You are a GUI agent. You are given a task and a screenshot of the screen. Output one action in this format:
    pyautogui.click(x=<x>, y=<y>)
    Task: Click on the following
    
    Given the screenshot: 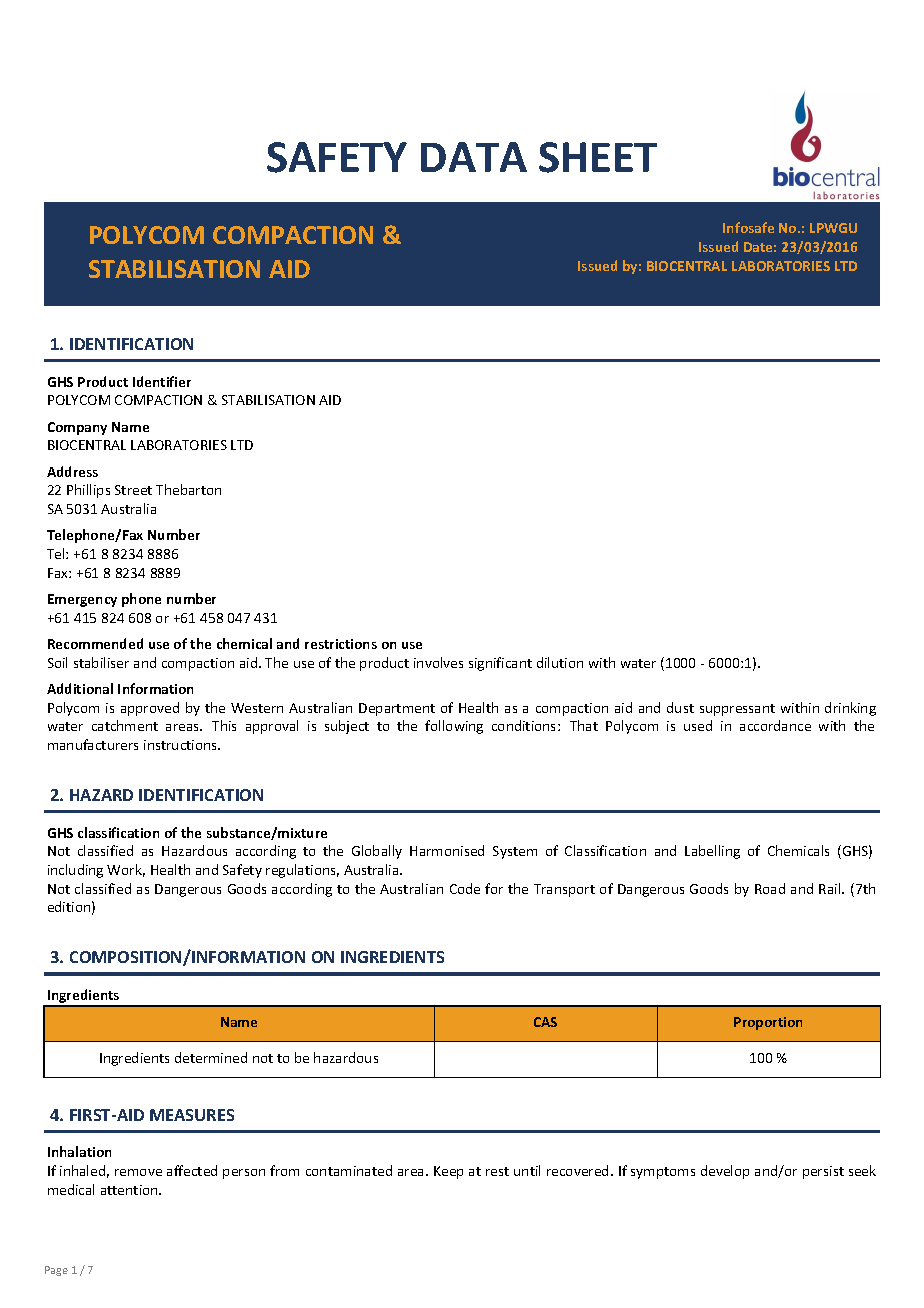 What is the action you would take?
    pyautogui.click(x=454, y=727)
